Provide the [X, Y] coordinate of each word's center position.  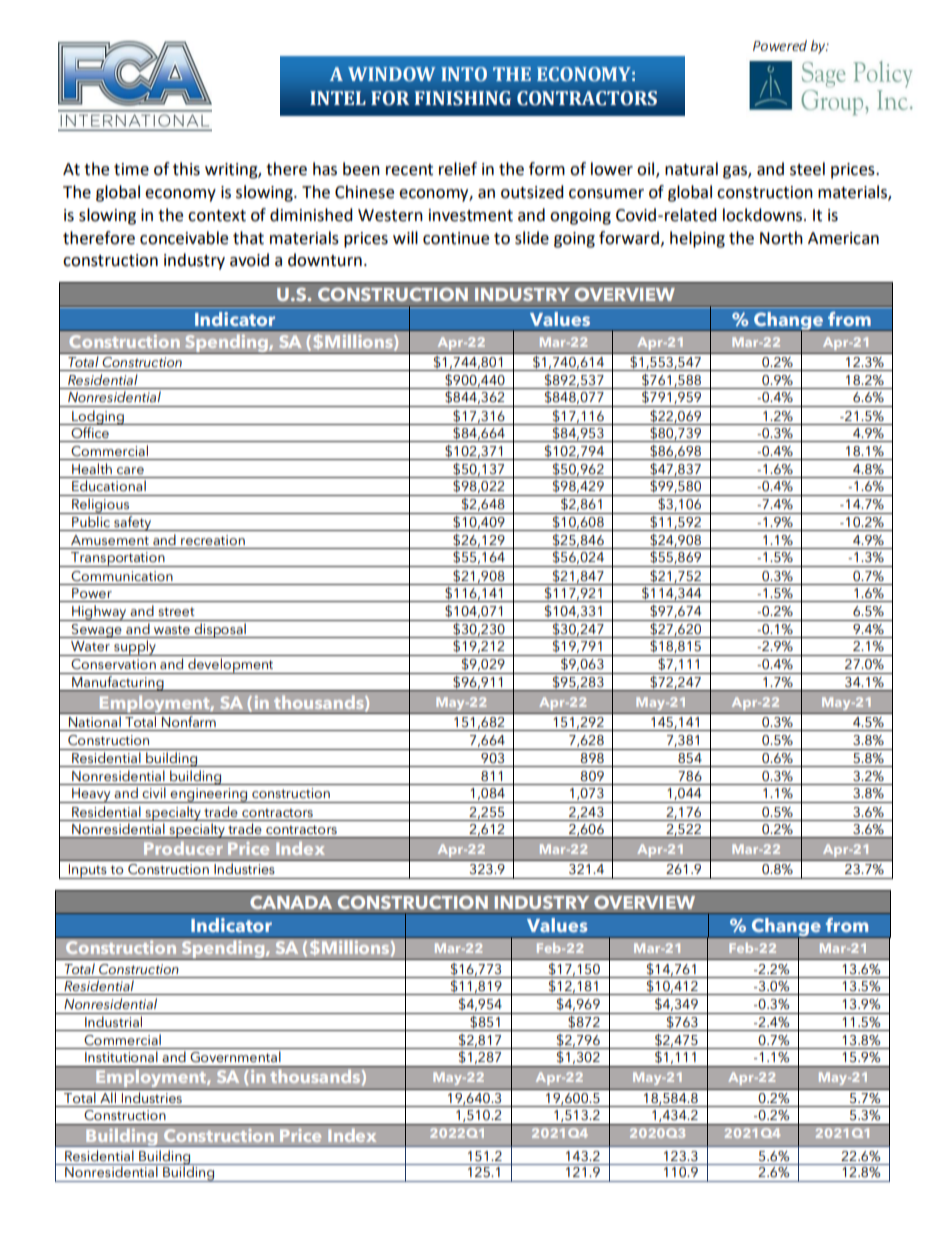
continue [456, 238]
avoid [249, 260]
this [186, 169]
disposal [220, 630]
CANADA [291, 902]
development [230, 666]
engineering [209, 795]
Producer [183, 848]
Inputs [88, 871]
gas [736, 172]
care [130, 471]
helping [697, 239]
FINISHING [462, 98]
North [781, 238]
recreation [213, 540]
